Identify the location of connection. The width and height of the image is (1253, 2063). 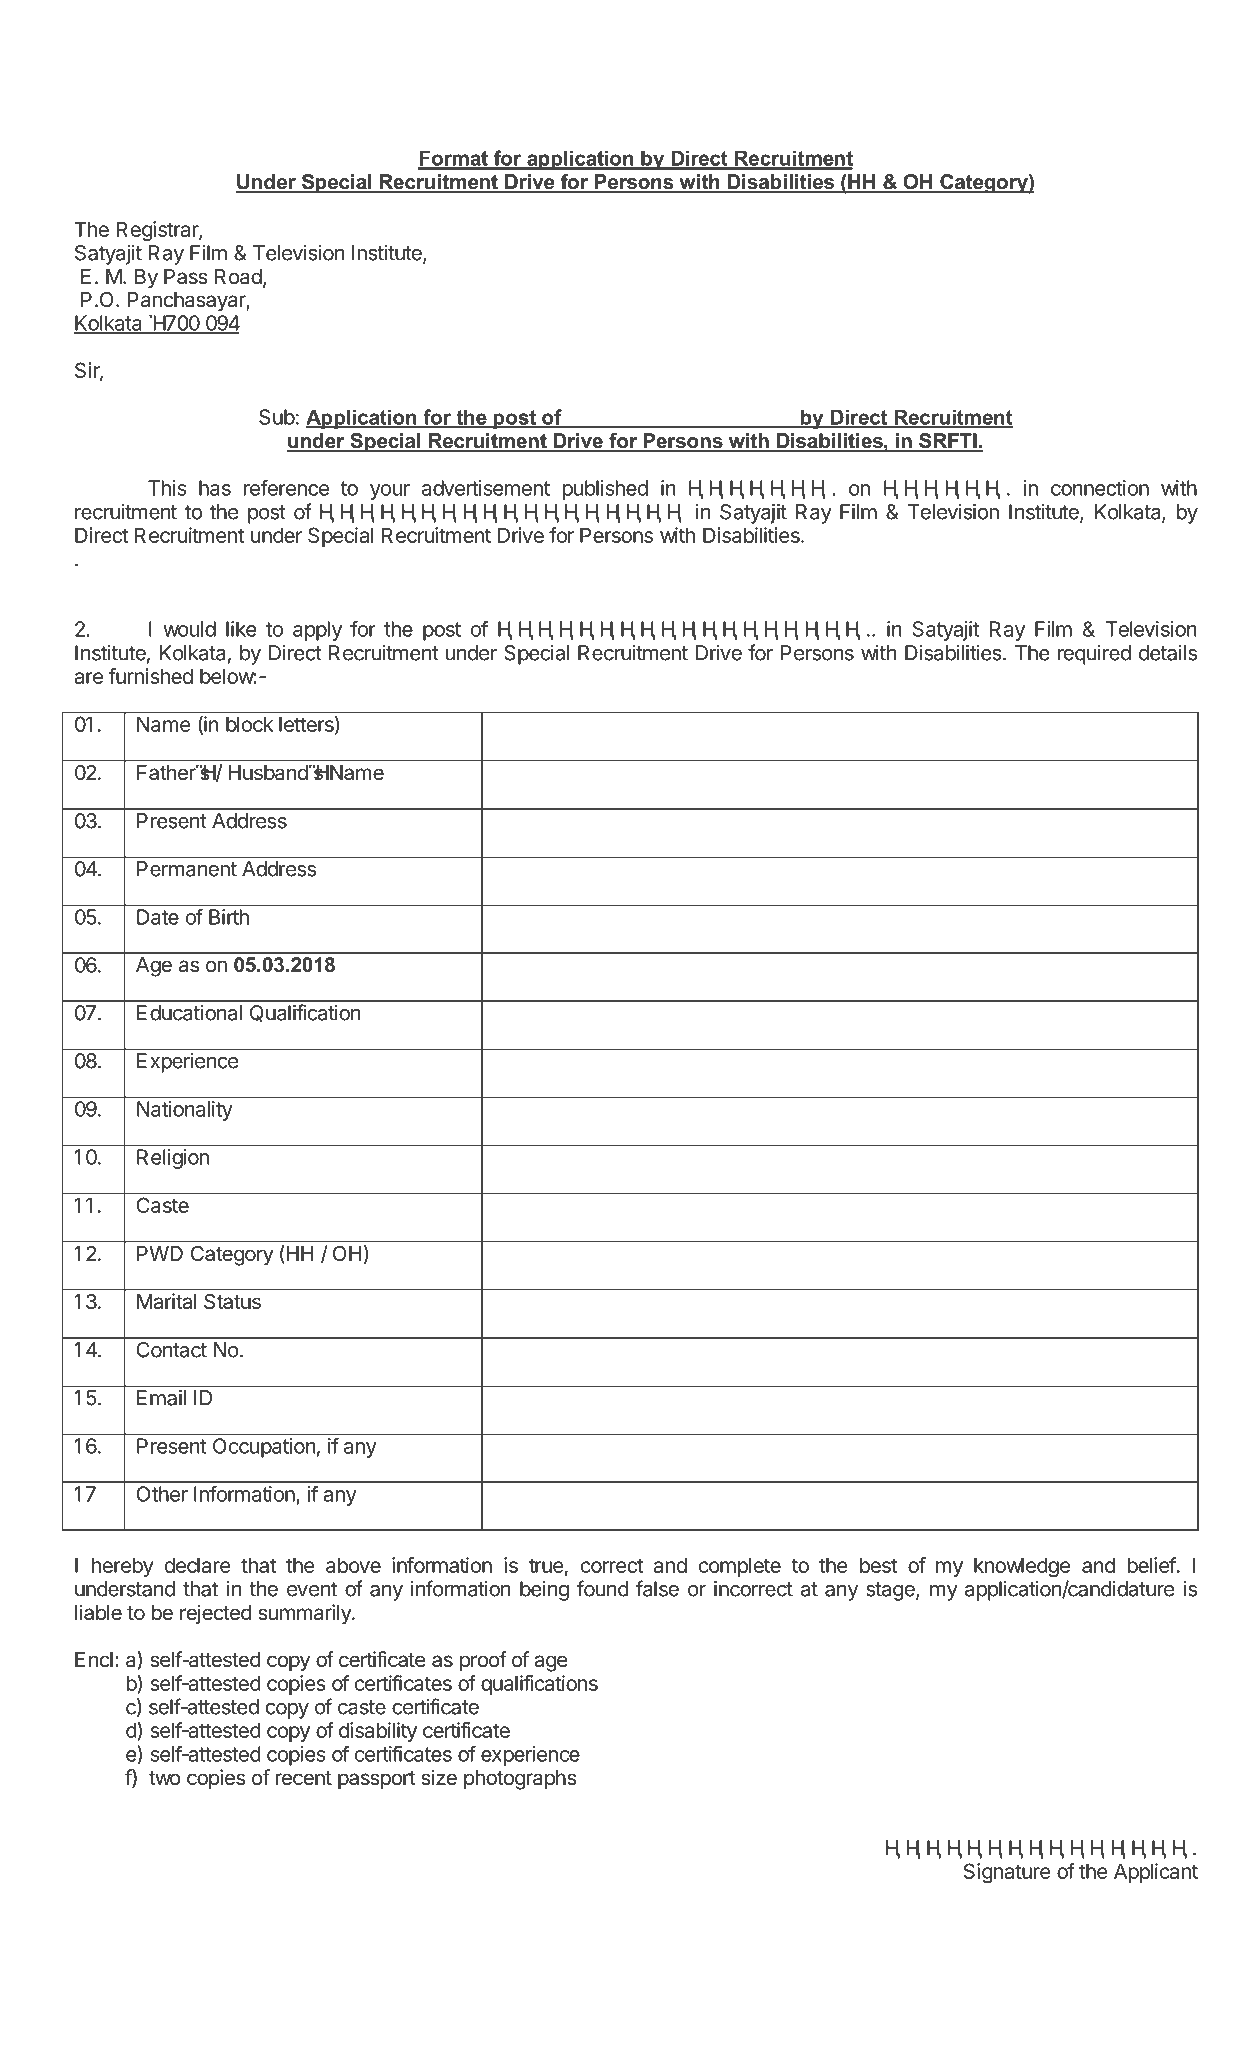
(1100, 488).
